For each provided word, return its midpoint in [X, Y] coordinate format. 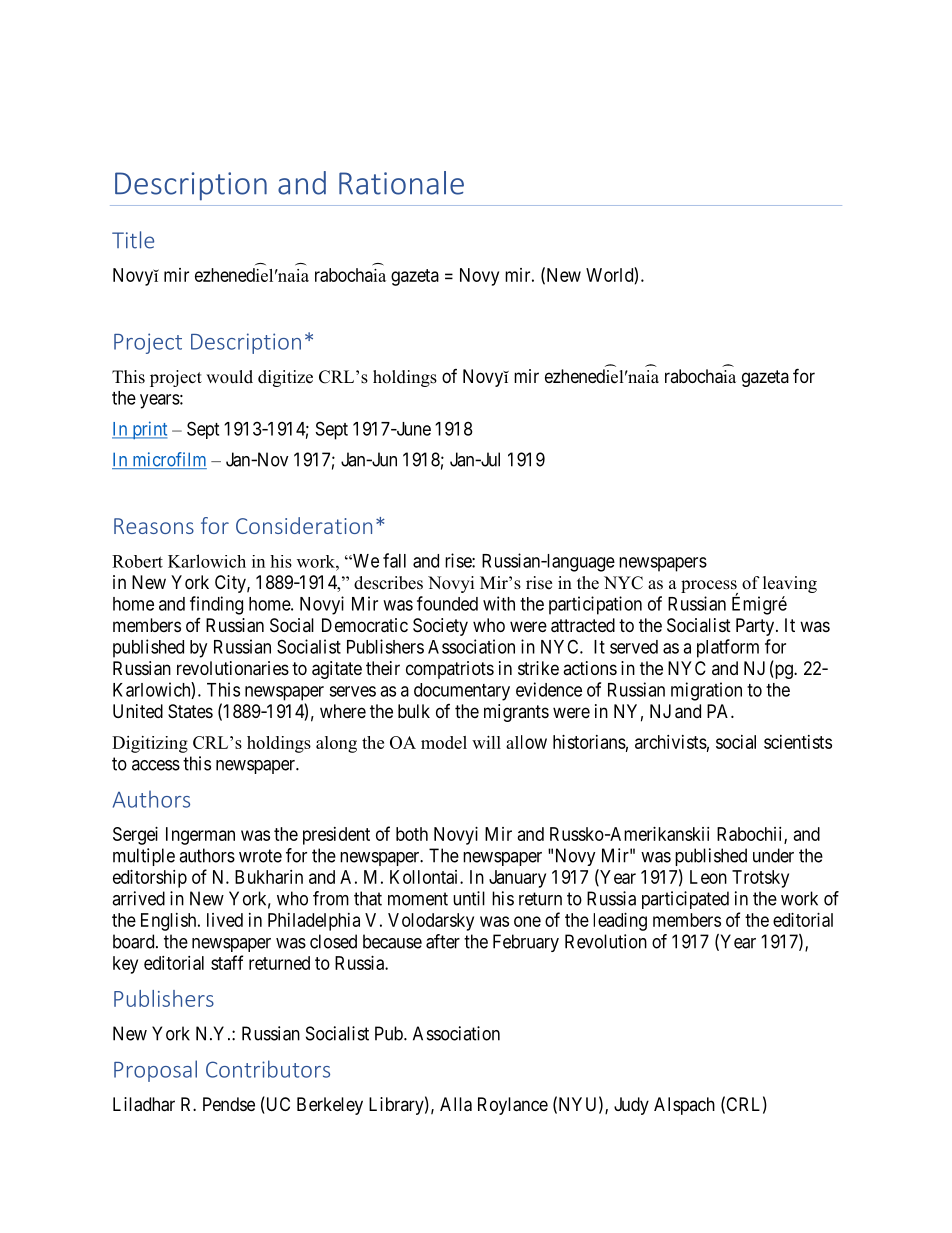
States [190, 711]
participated [685, 900]
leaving [790, 584]
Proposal [155, 1071]
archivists [671, 742]
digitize [285, 378]
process [709, 588]
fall [394, 560]
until [469, 898]
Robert [137, 561]
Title [133, 240]
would [229, 377]
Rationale [401, 183]
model [444, 742]
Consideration [304, 525]
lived [225, 920]
